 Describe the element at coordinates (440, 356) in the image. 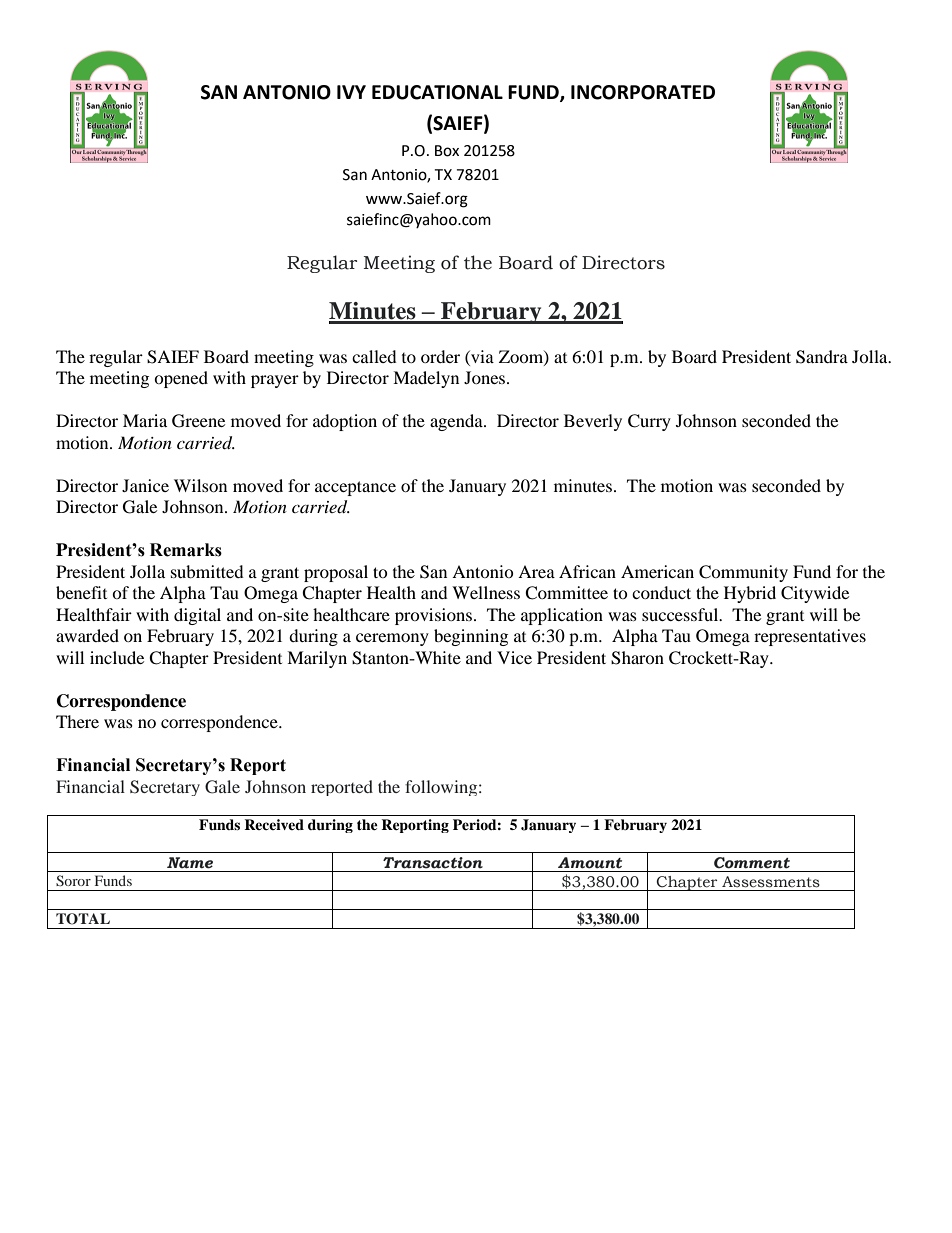

I see `order` at that location.
